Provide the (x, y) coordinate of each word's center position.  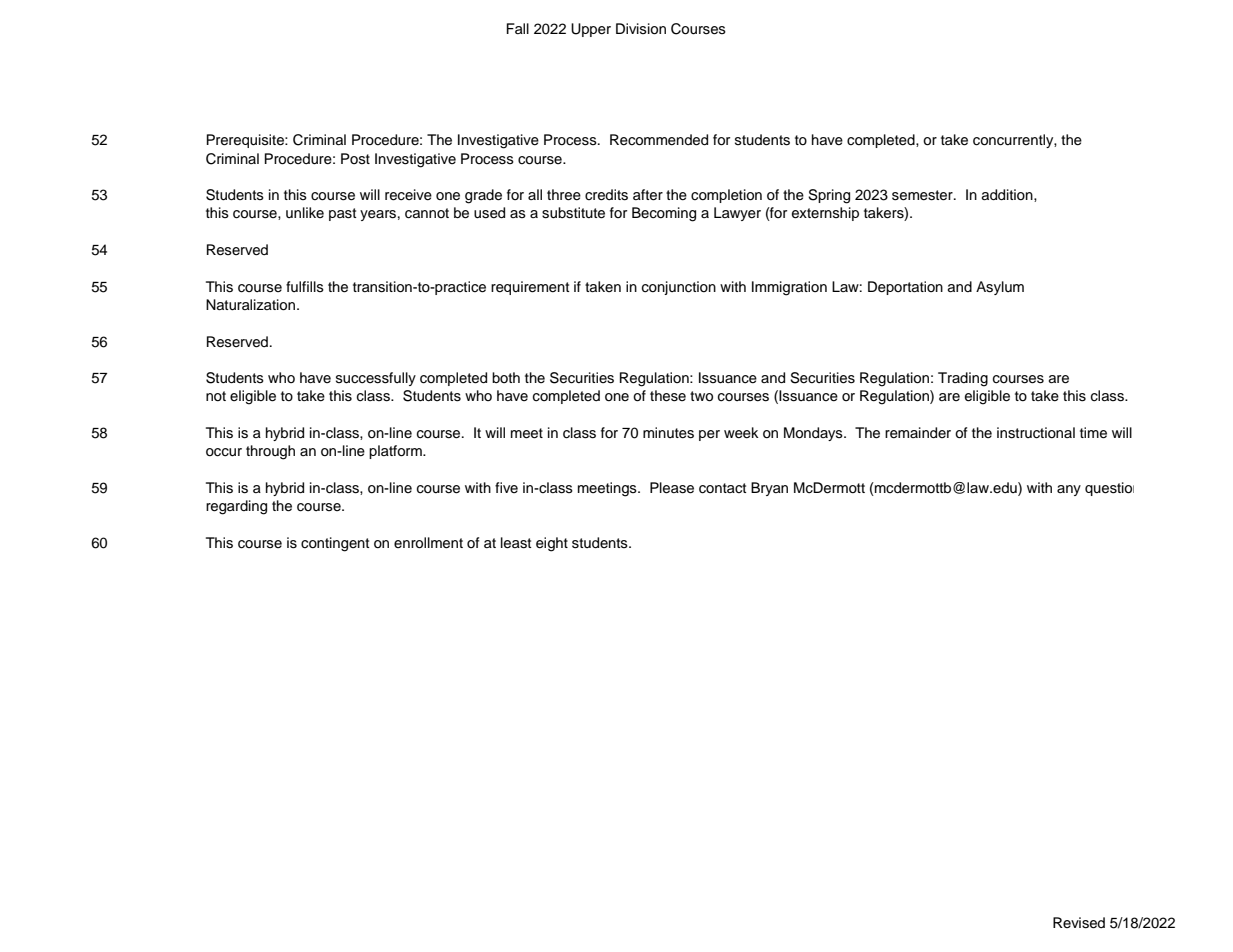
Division (641, 29)
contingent (335, 544)
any (1069, 490)
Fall (518, 28)
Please (672, 488)
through (270, 452)
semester (923, 195)
